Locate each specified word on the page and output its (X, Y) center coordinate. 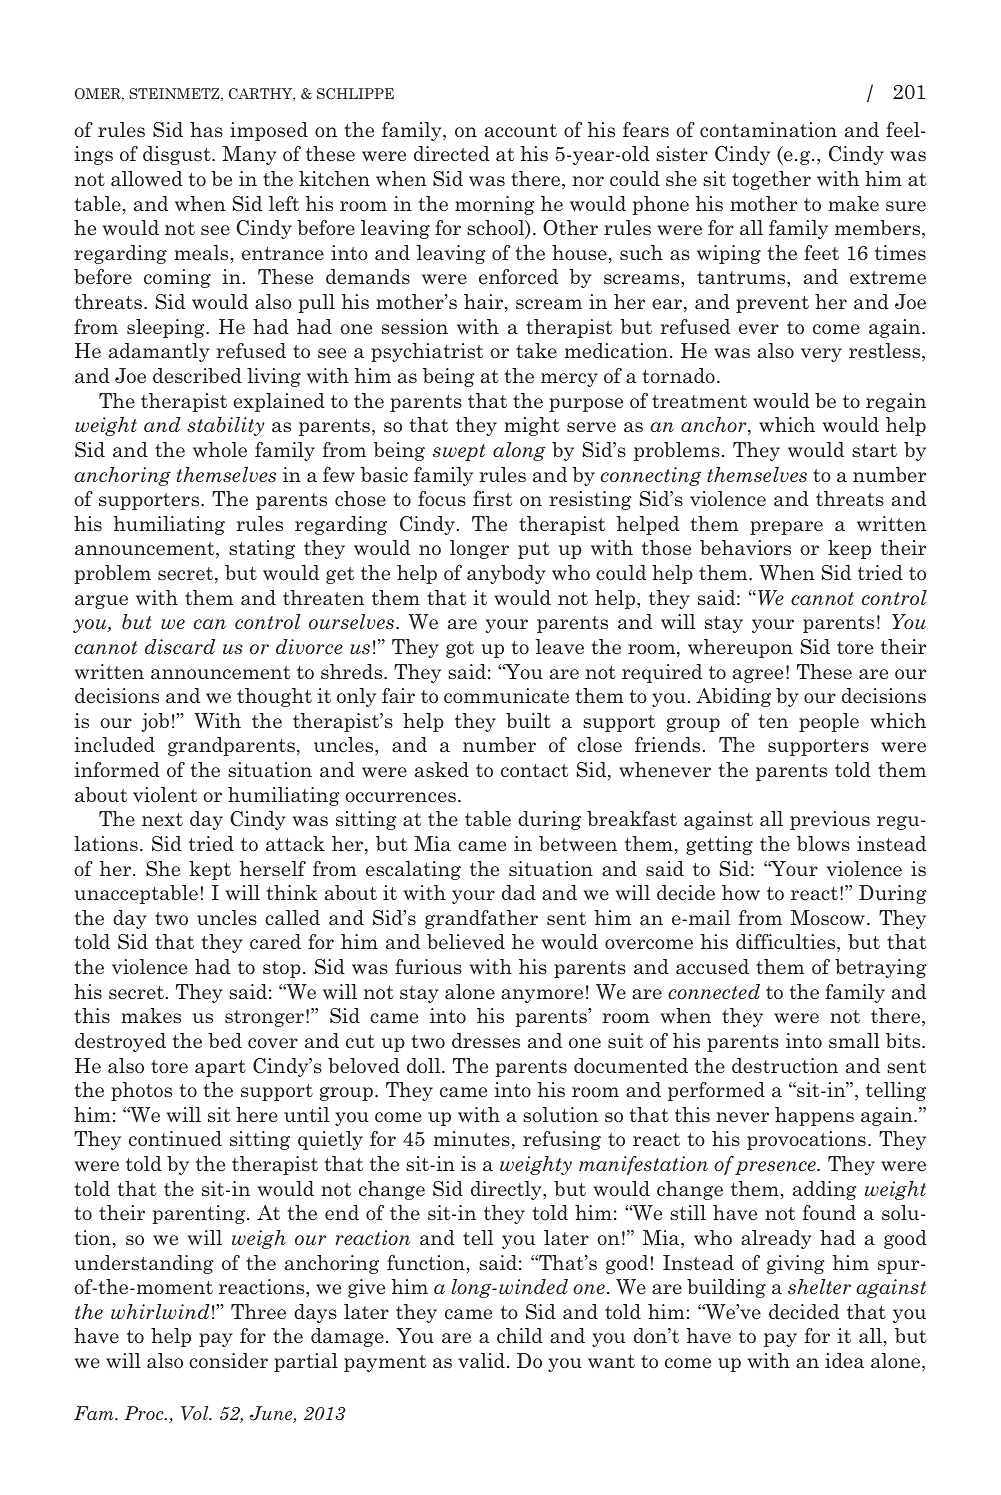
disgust (178, 155)
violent (165, 795)
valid (481, 1360)
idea (844, 1360)
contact (534, 771)
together (771, 180)
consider (228, 1361)
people (829, 722)
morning (495, 205)
